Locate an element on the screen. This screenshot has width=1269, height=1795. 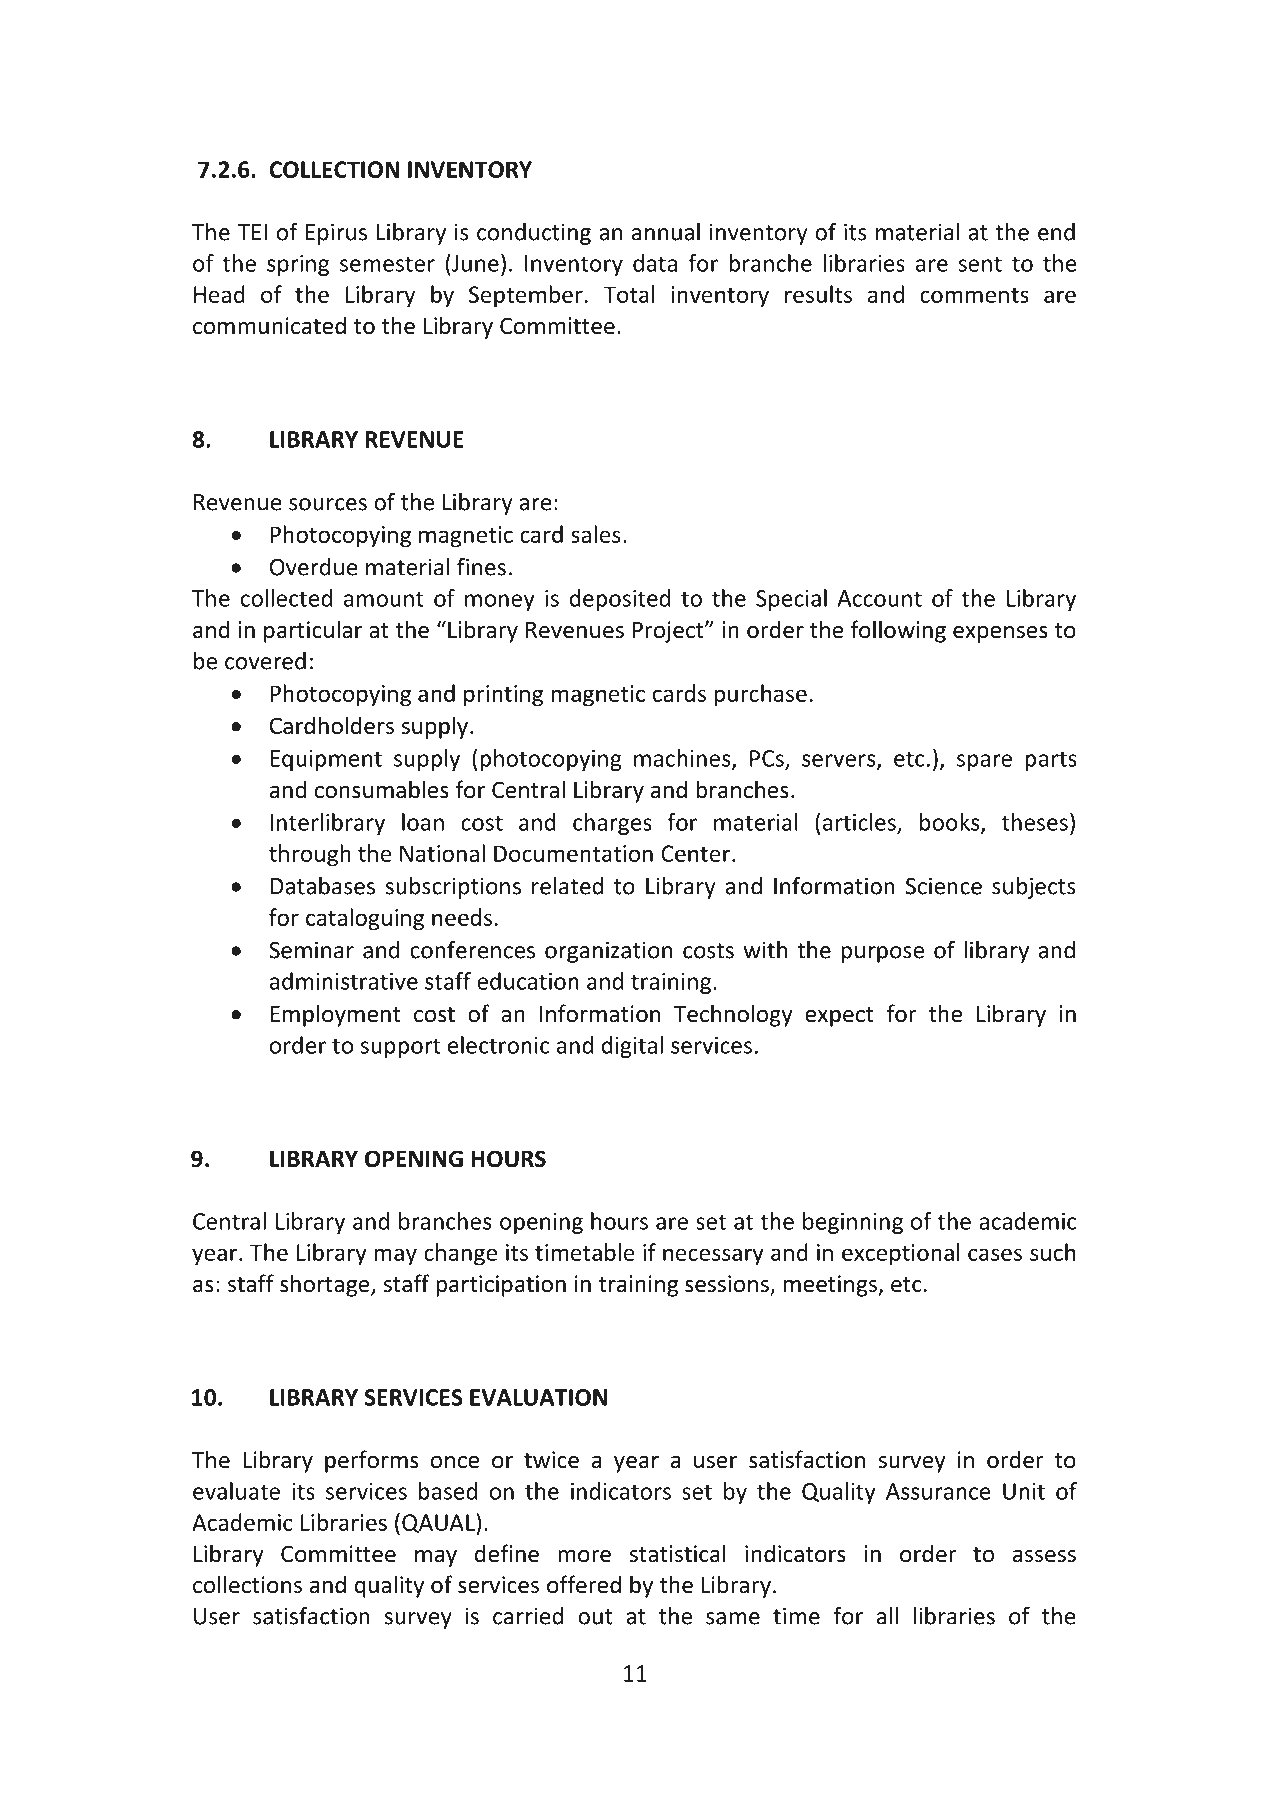
Seminar is located at coordinates (311, 950).
